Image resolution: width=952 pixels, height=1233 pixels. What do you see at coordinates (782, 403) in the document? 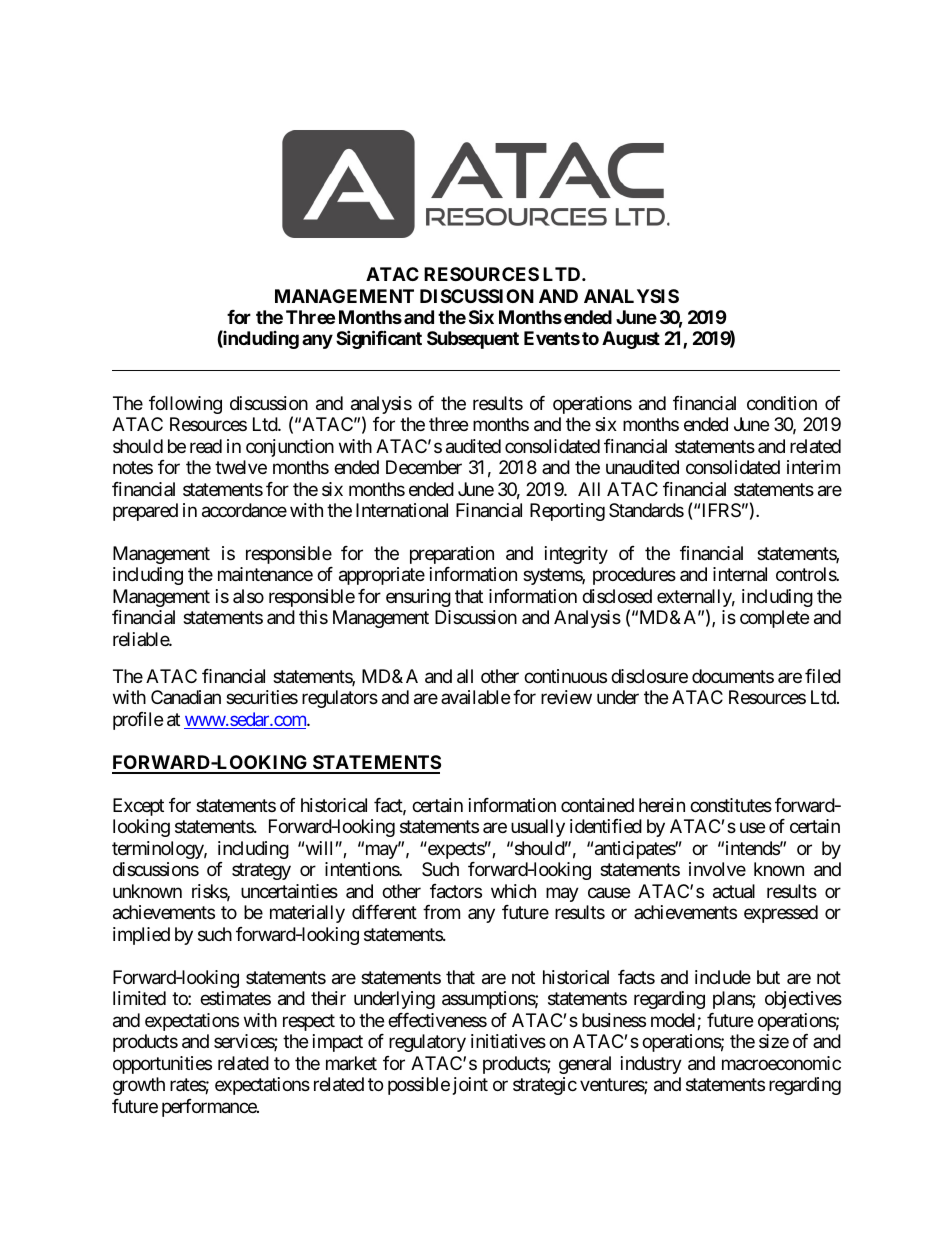
I see `condition` at bounding box center [782, 403].
